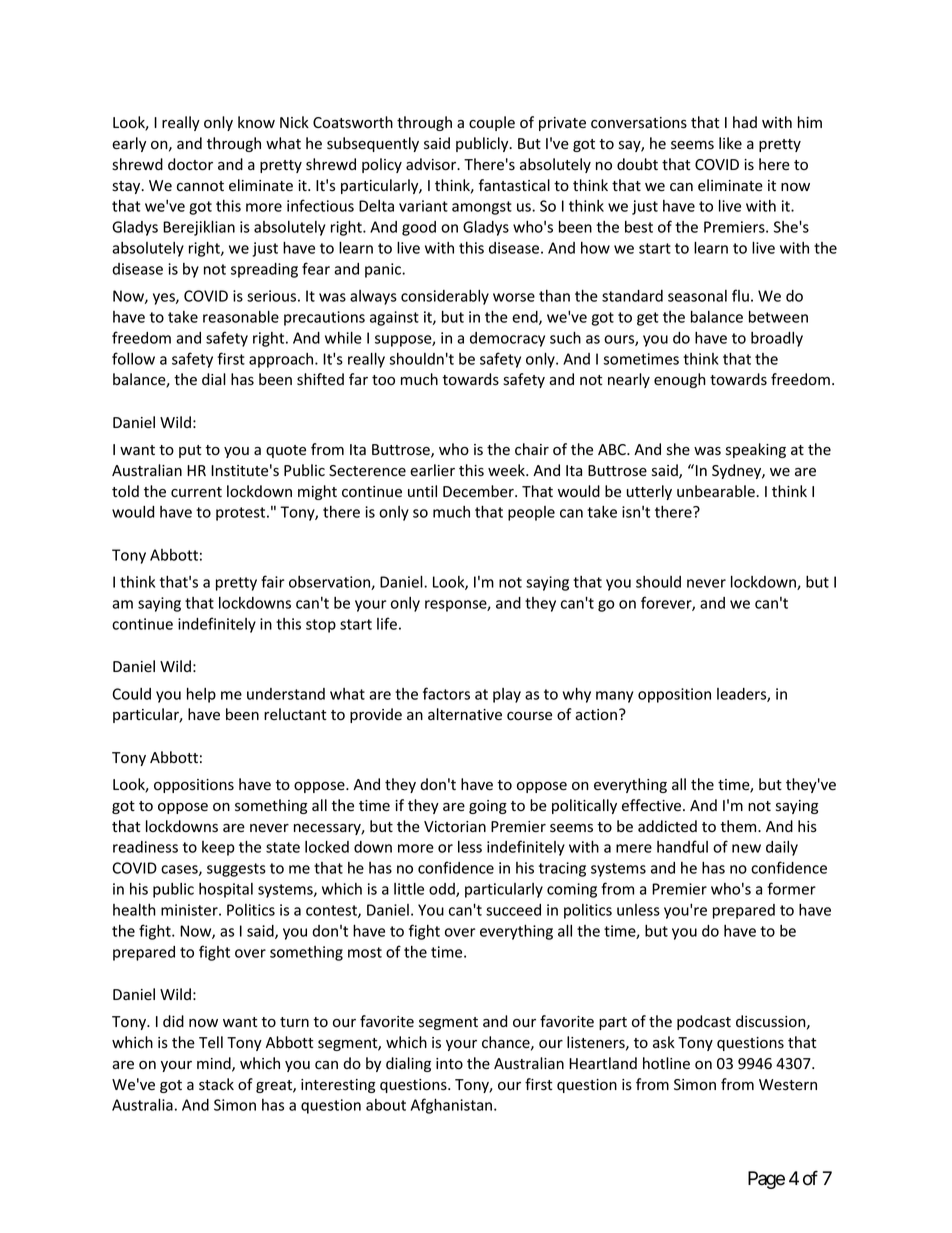 The image size is (952, 1233). I want to click on stack, so click(216, 1084).
